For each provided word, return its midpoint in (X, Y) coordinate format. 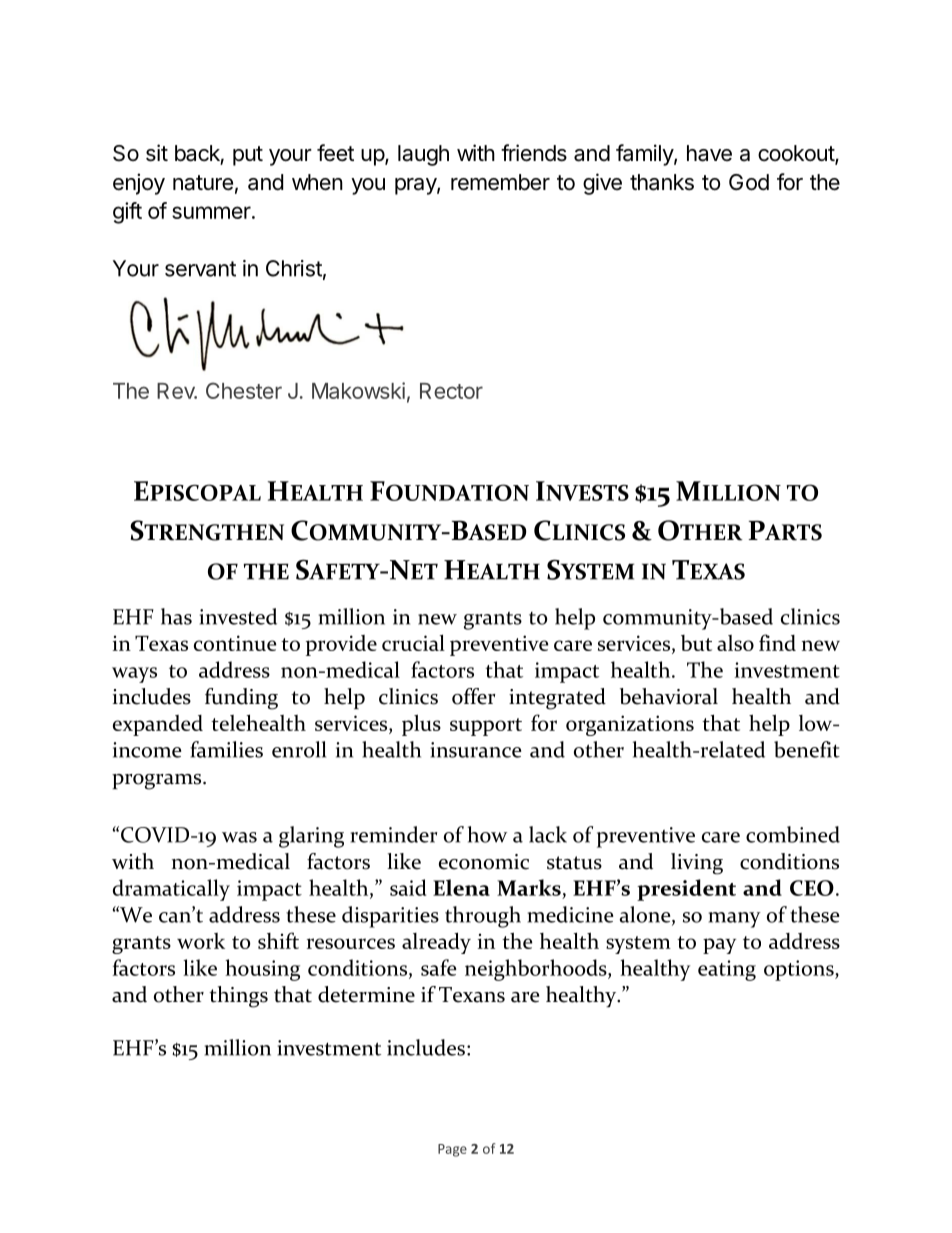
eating (727, 970)
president (686, 890)
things (238, 997)
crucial (413, 642)
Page (452, 1150)
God (749, 182)
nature (203, 183)
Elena (461, 887)
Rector (451, 391)
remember (500, 182)
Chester (244, 390)
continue (235, 643)
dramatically (171, 890)
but (696, 643)
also (735, 643)
